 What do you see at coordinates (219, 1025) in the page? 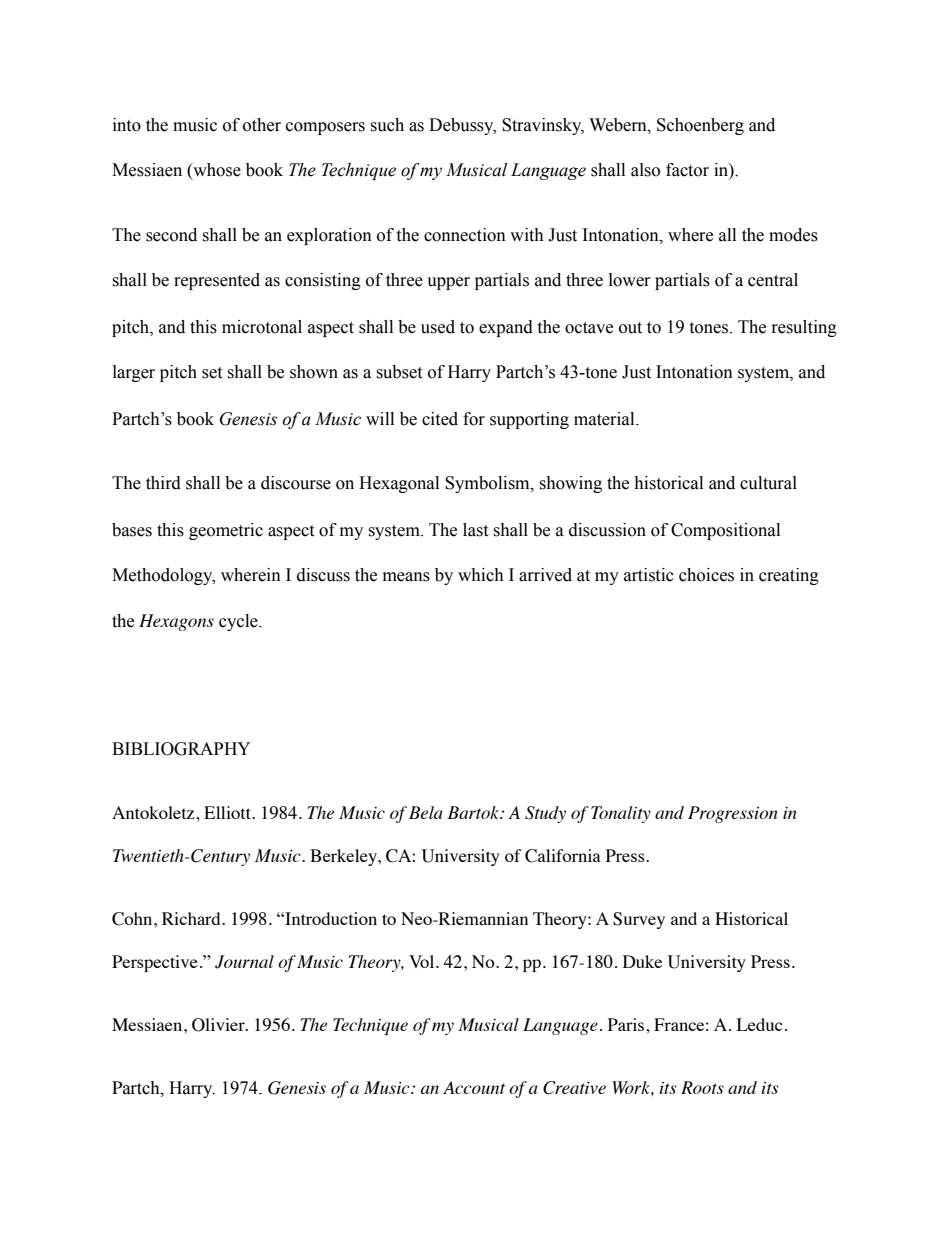
I see `Olivier` at bounding box center [219, 1025].
